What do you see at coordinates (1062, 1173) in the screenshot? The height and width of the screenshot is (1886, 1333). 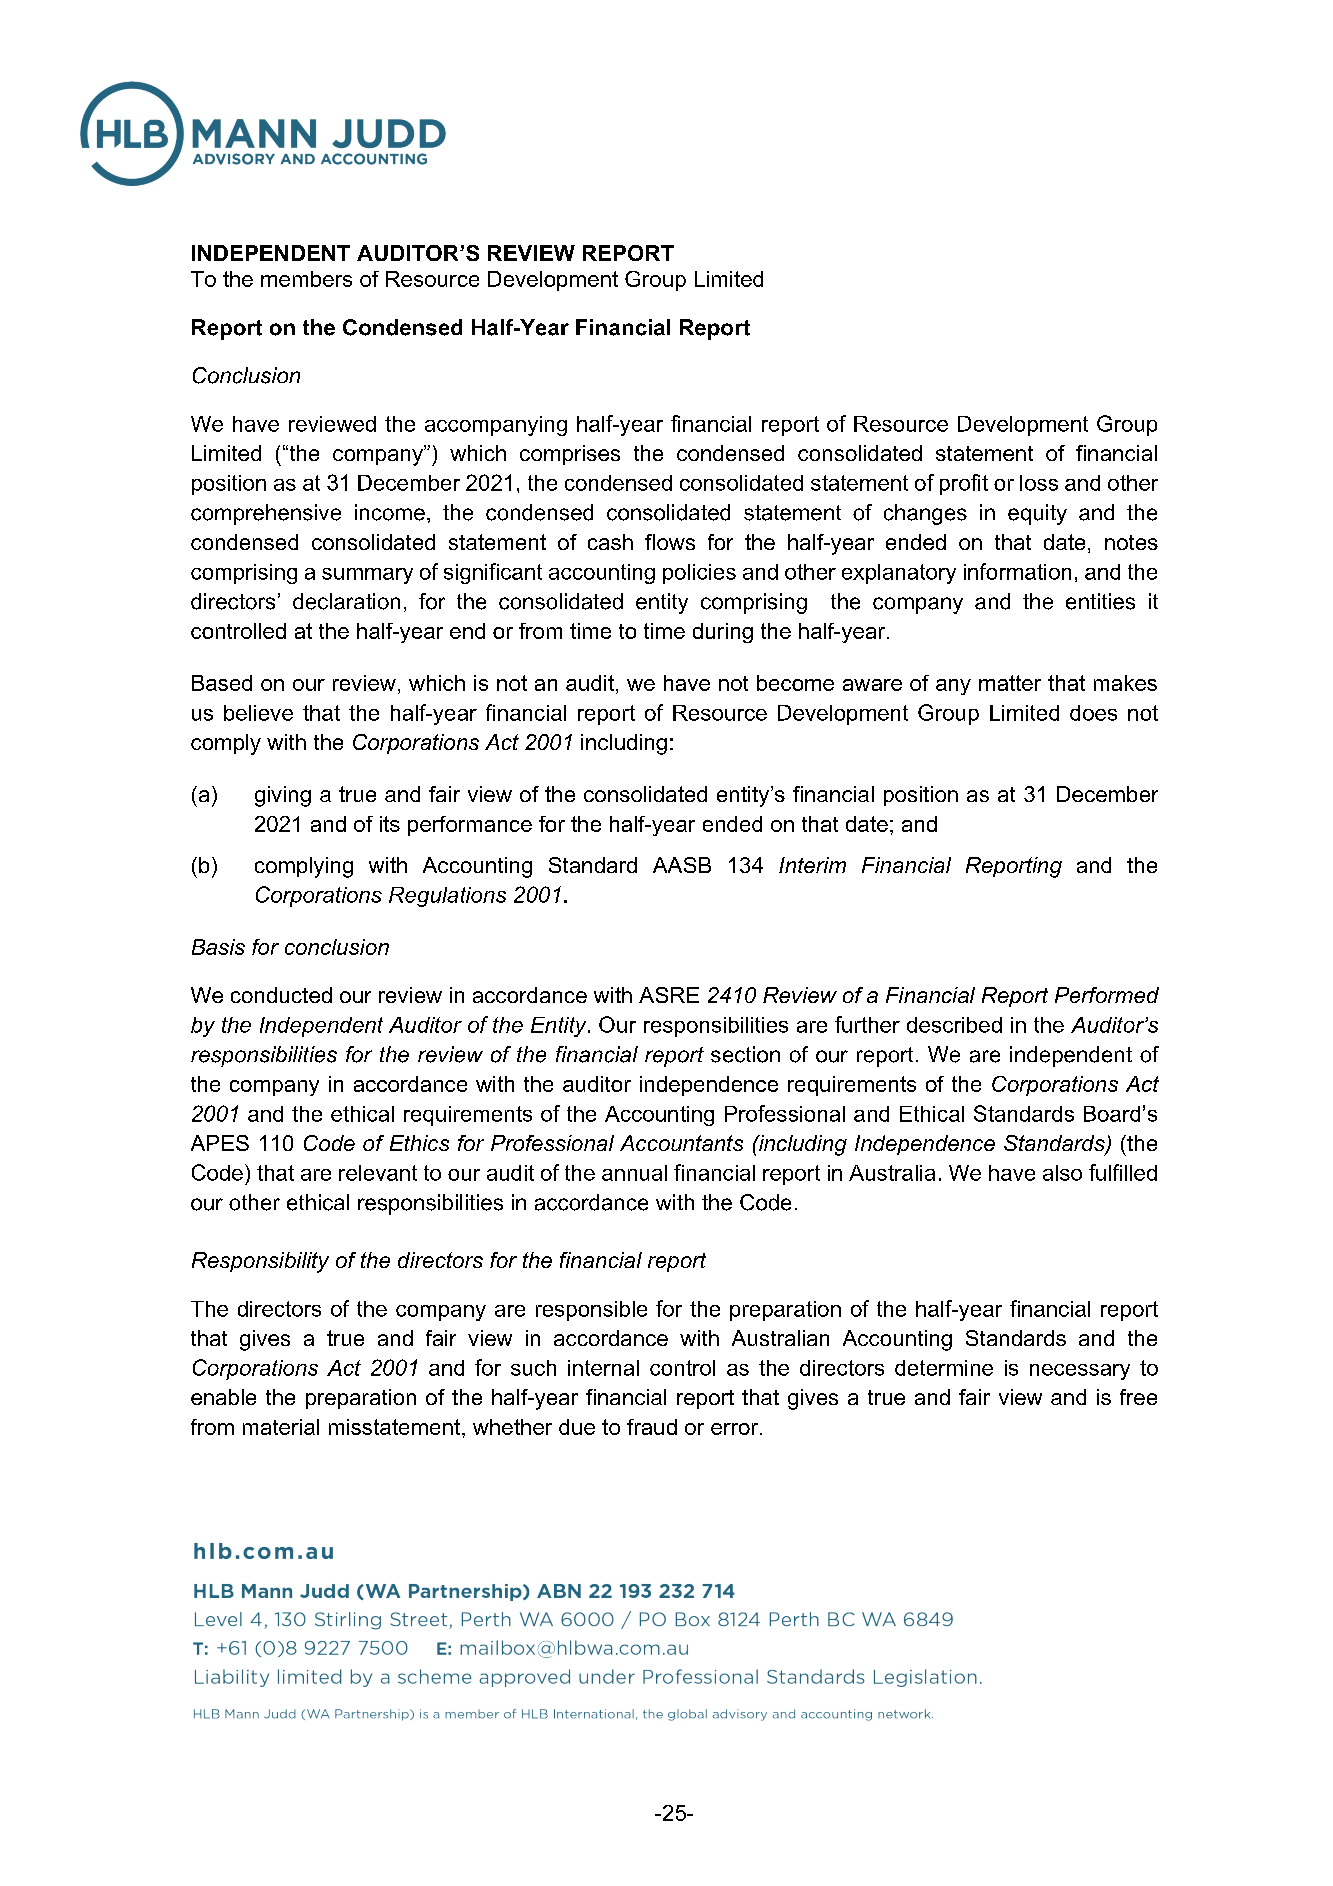 I see `also` at bounding box center [1062, 1173].
